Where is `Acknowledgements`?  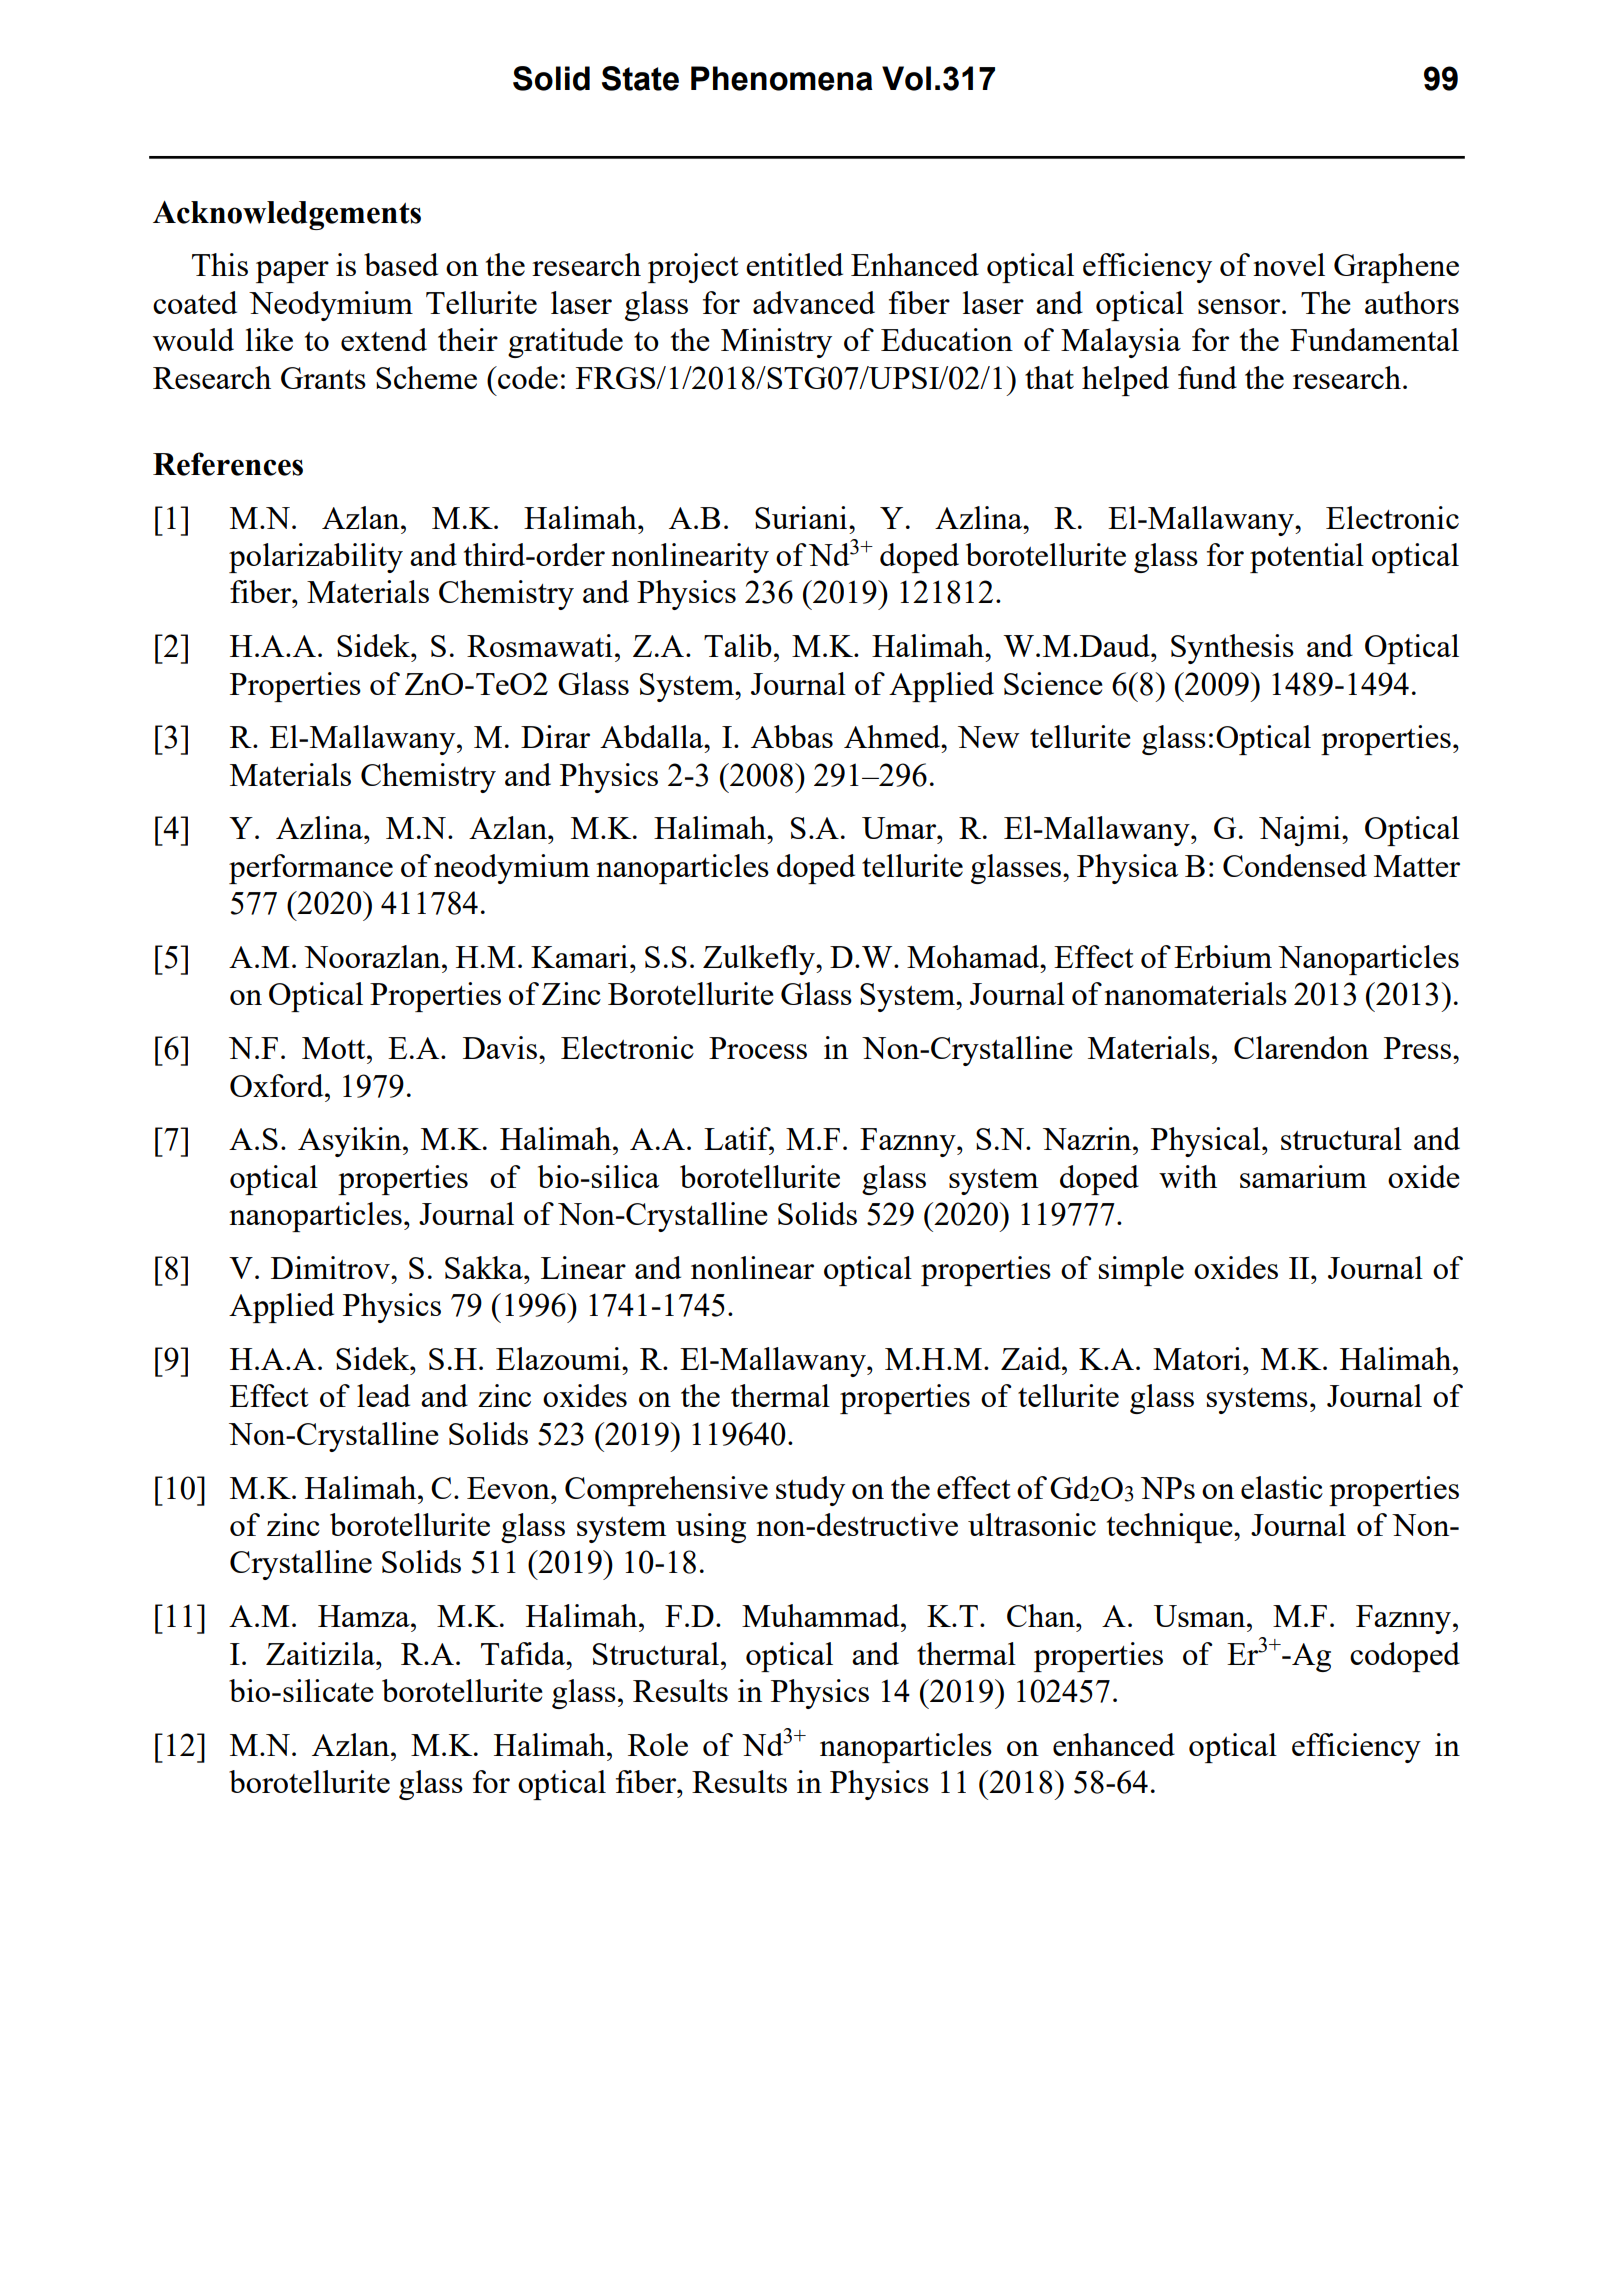 Acknowledgements is located at coordinates (287, 215).
